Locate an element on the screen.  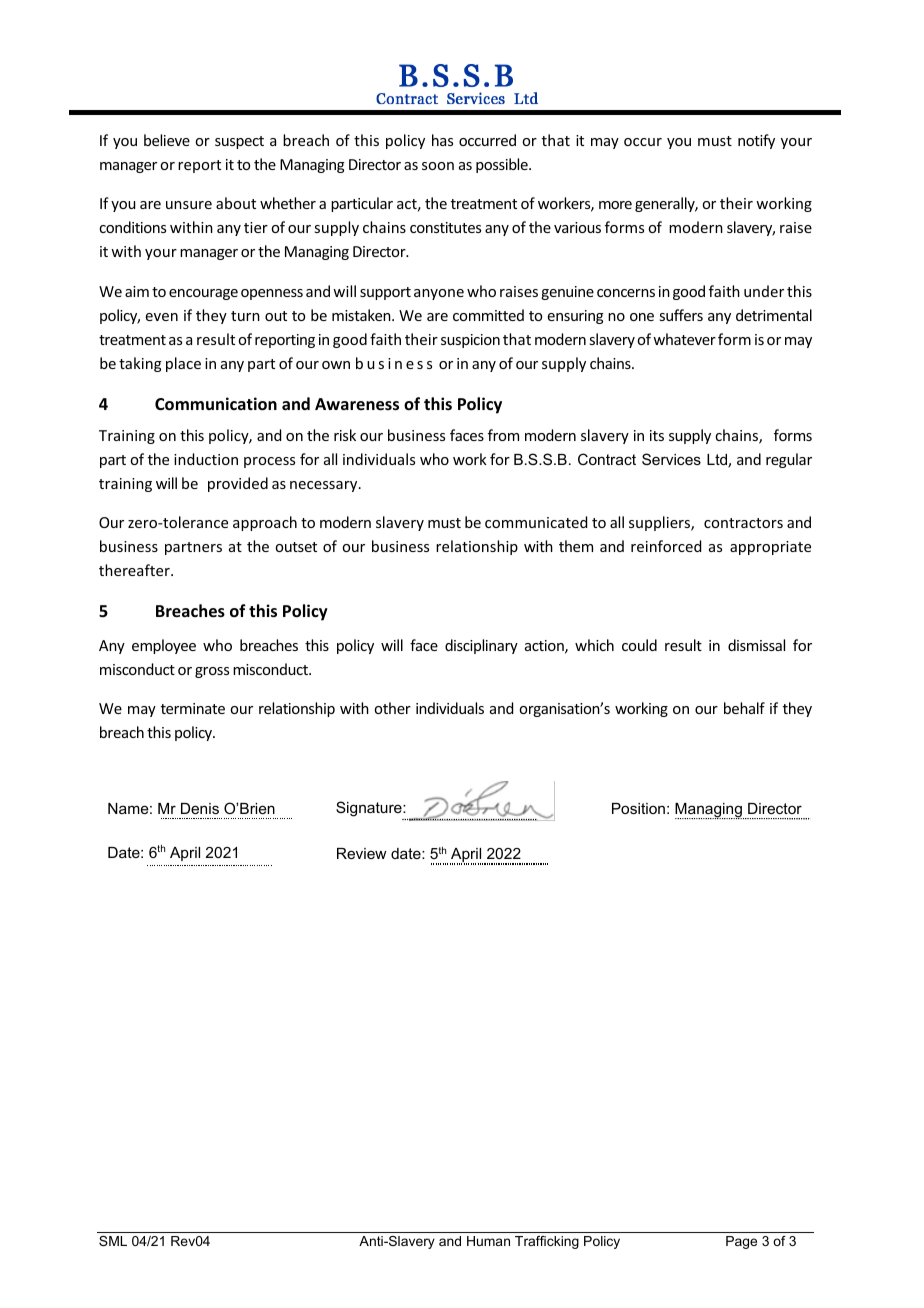
unsure is located at coordinates (189, 205).
